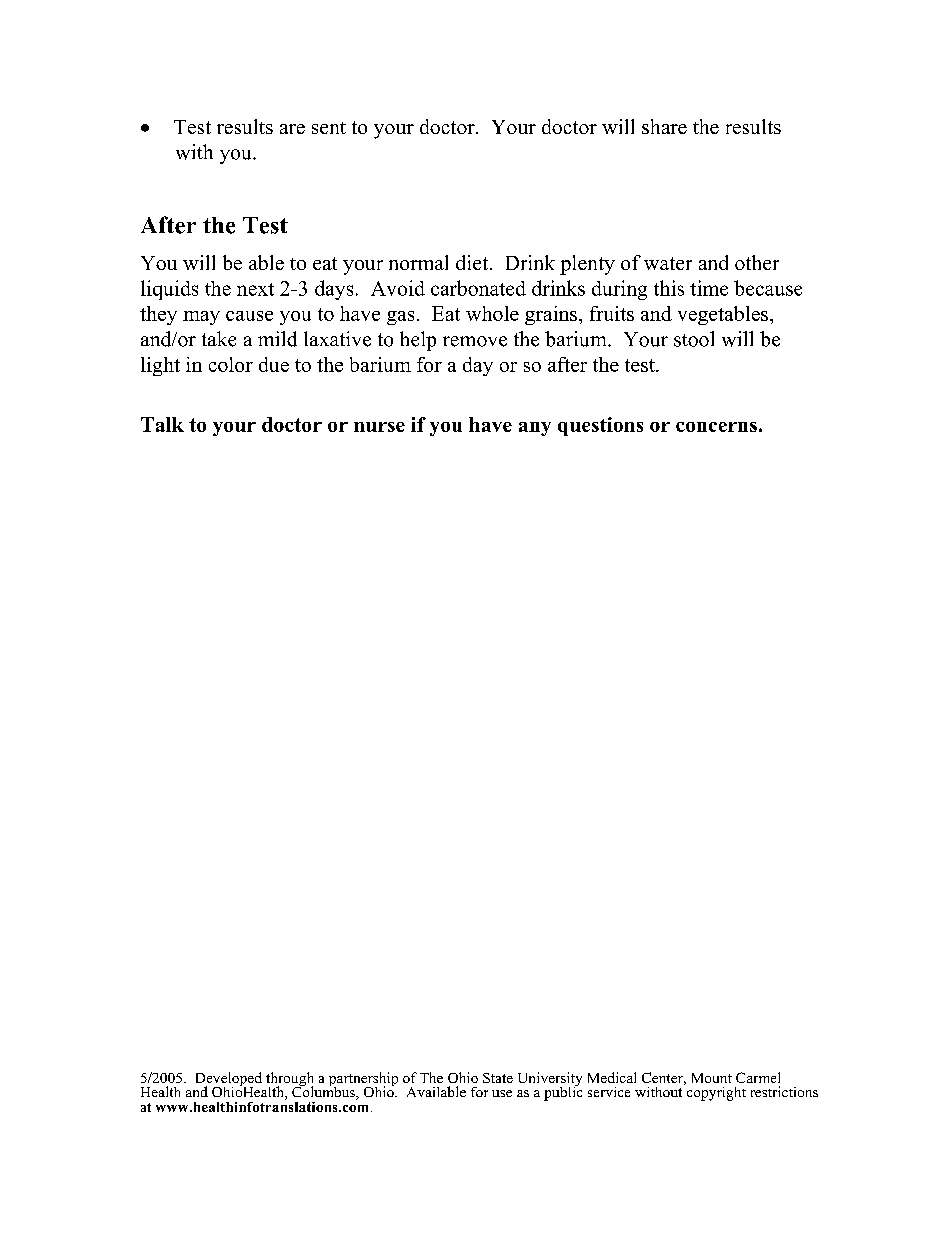  I want to click on color, so click(231, 364).
